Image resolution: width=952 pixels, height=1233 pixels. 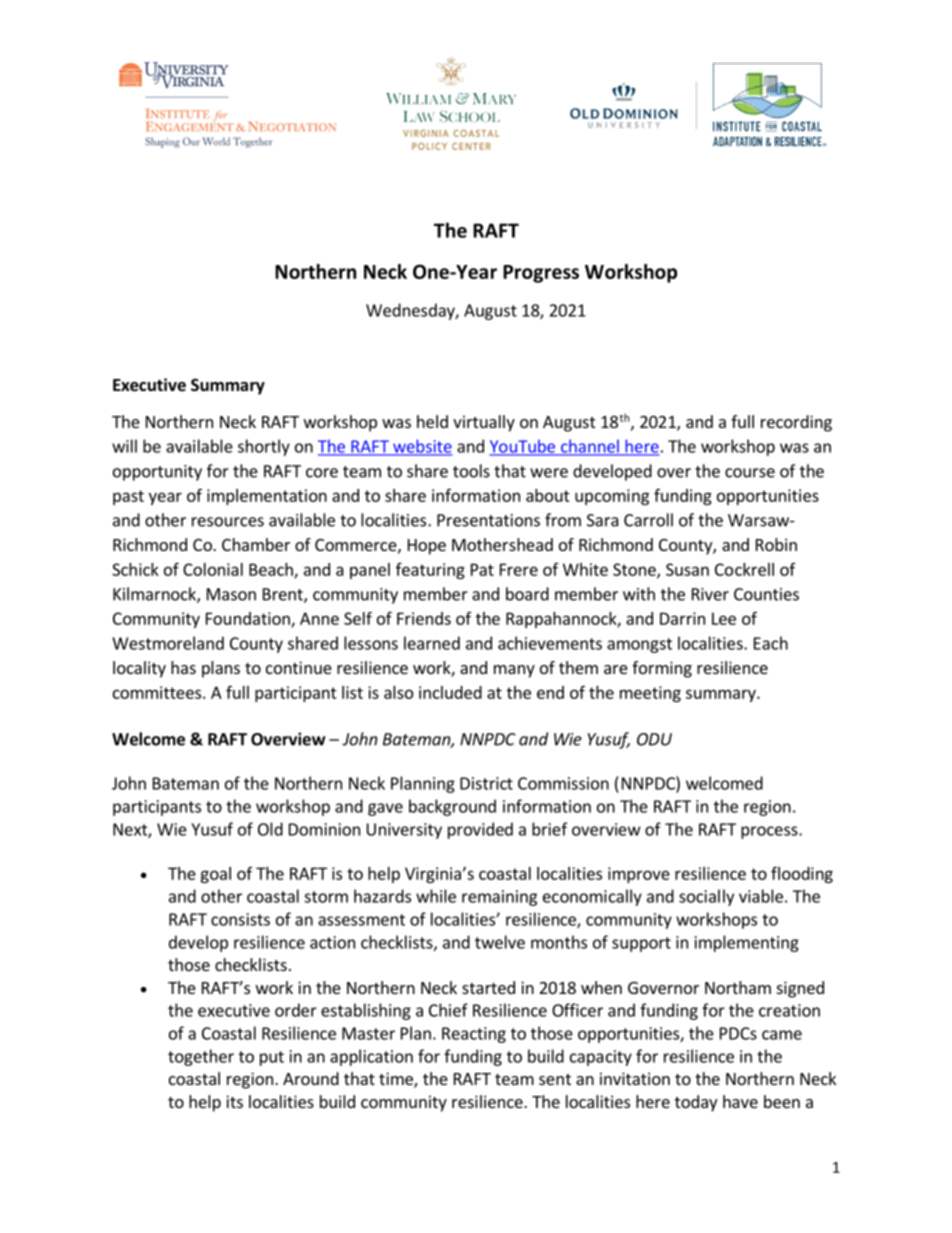 What do you see at coordinates (541, 274) in the page?
I see `Progress` at bounding box center [541, 274].
